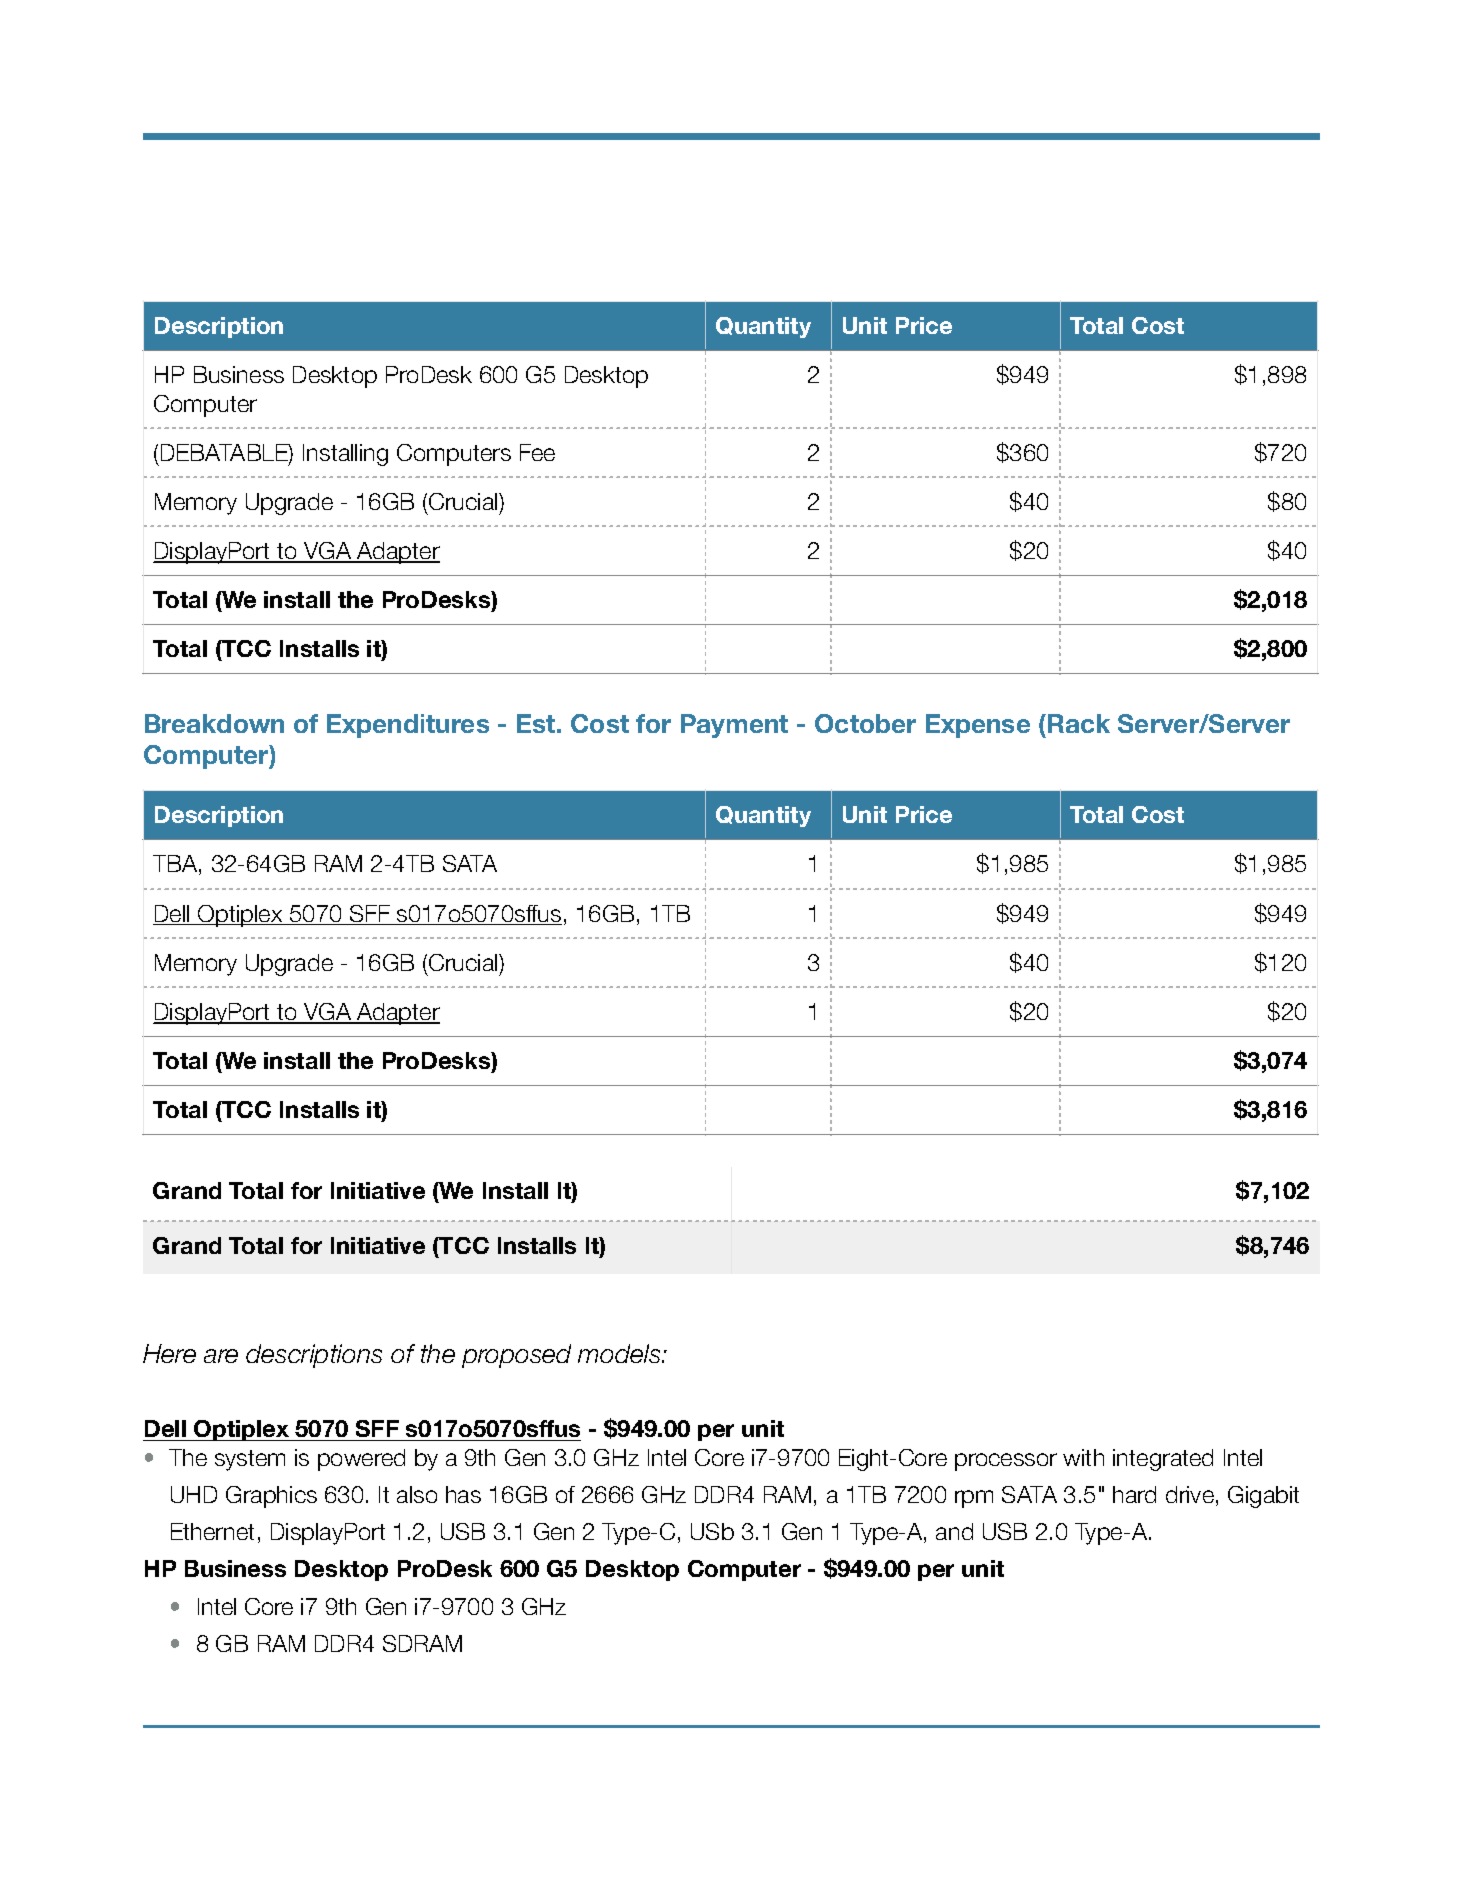  Describe the element at coordinates (1079, 723) in the screenshot. I see `Rack` at that location.
